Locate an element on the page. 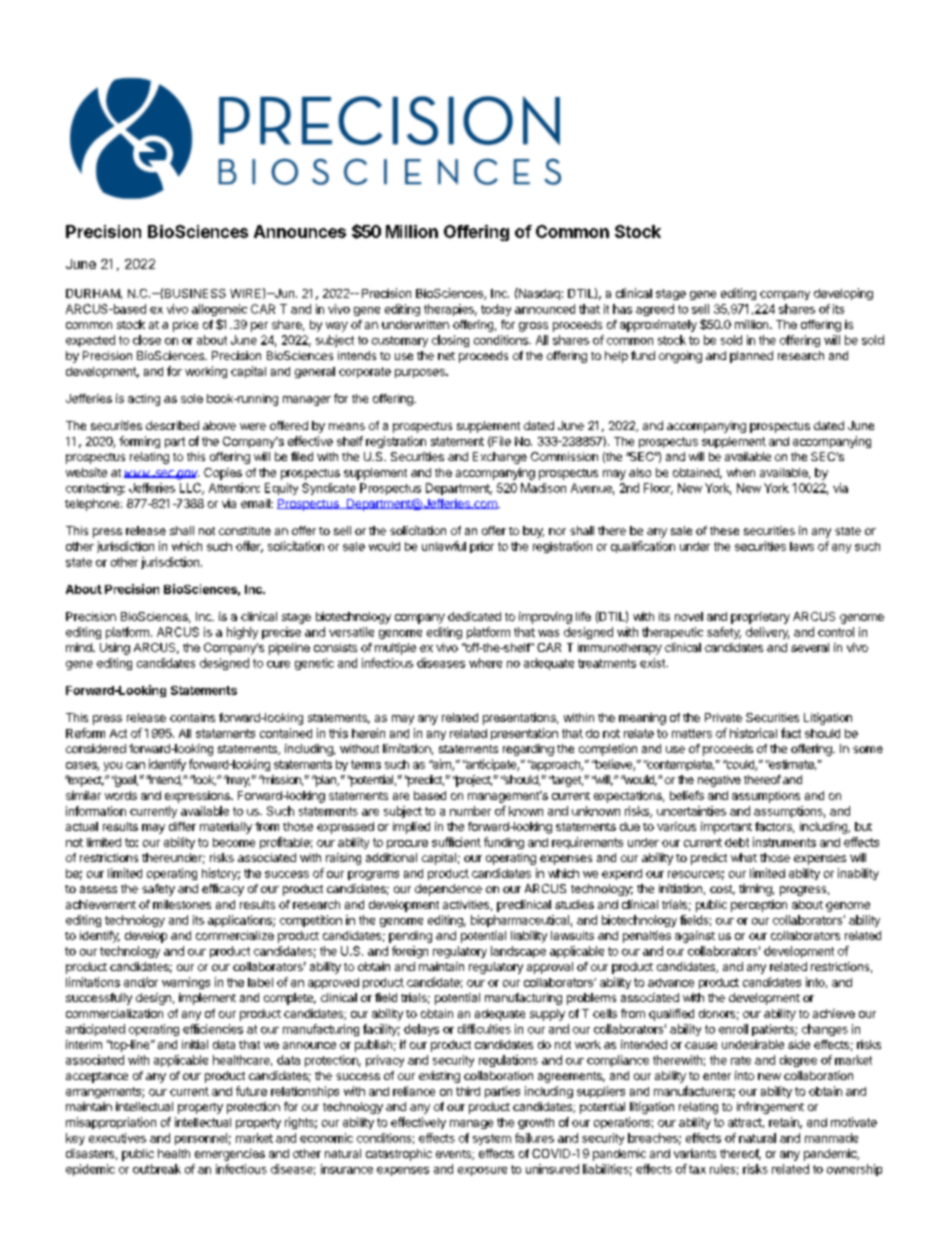 Image resolution: width=952 pixels, height=1233 pixels. milestones is located at coordinates (182, 904).
